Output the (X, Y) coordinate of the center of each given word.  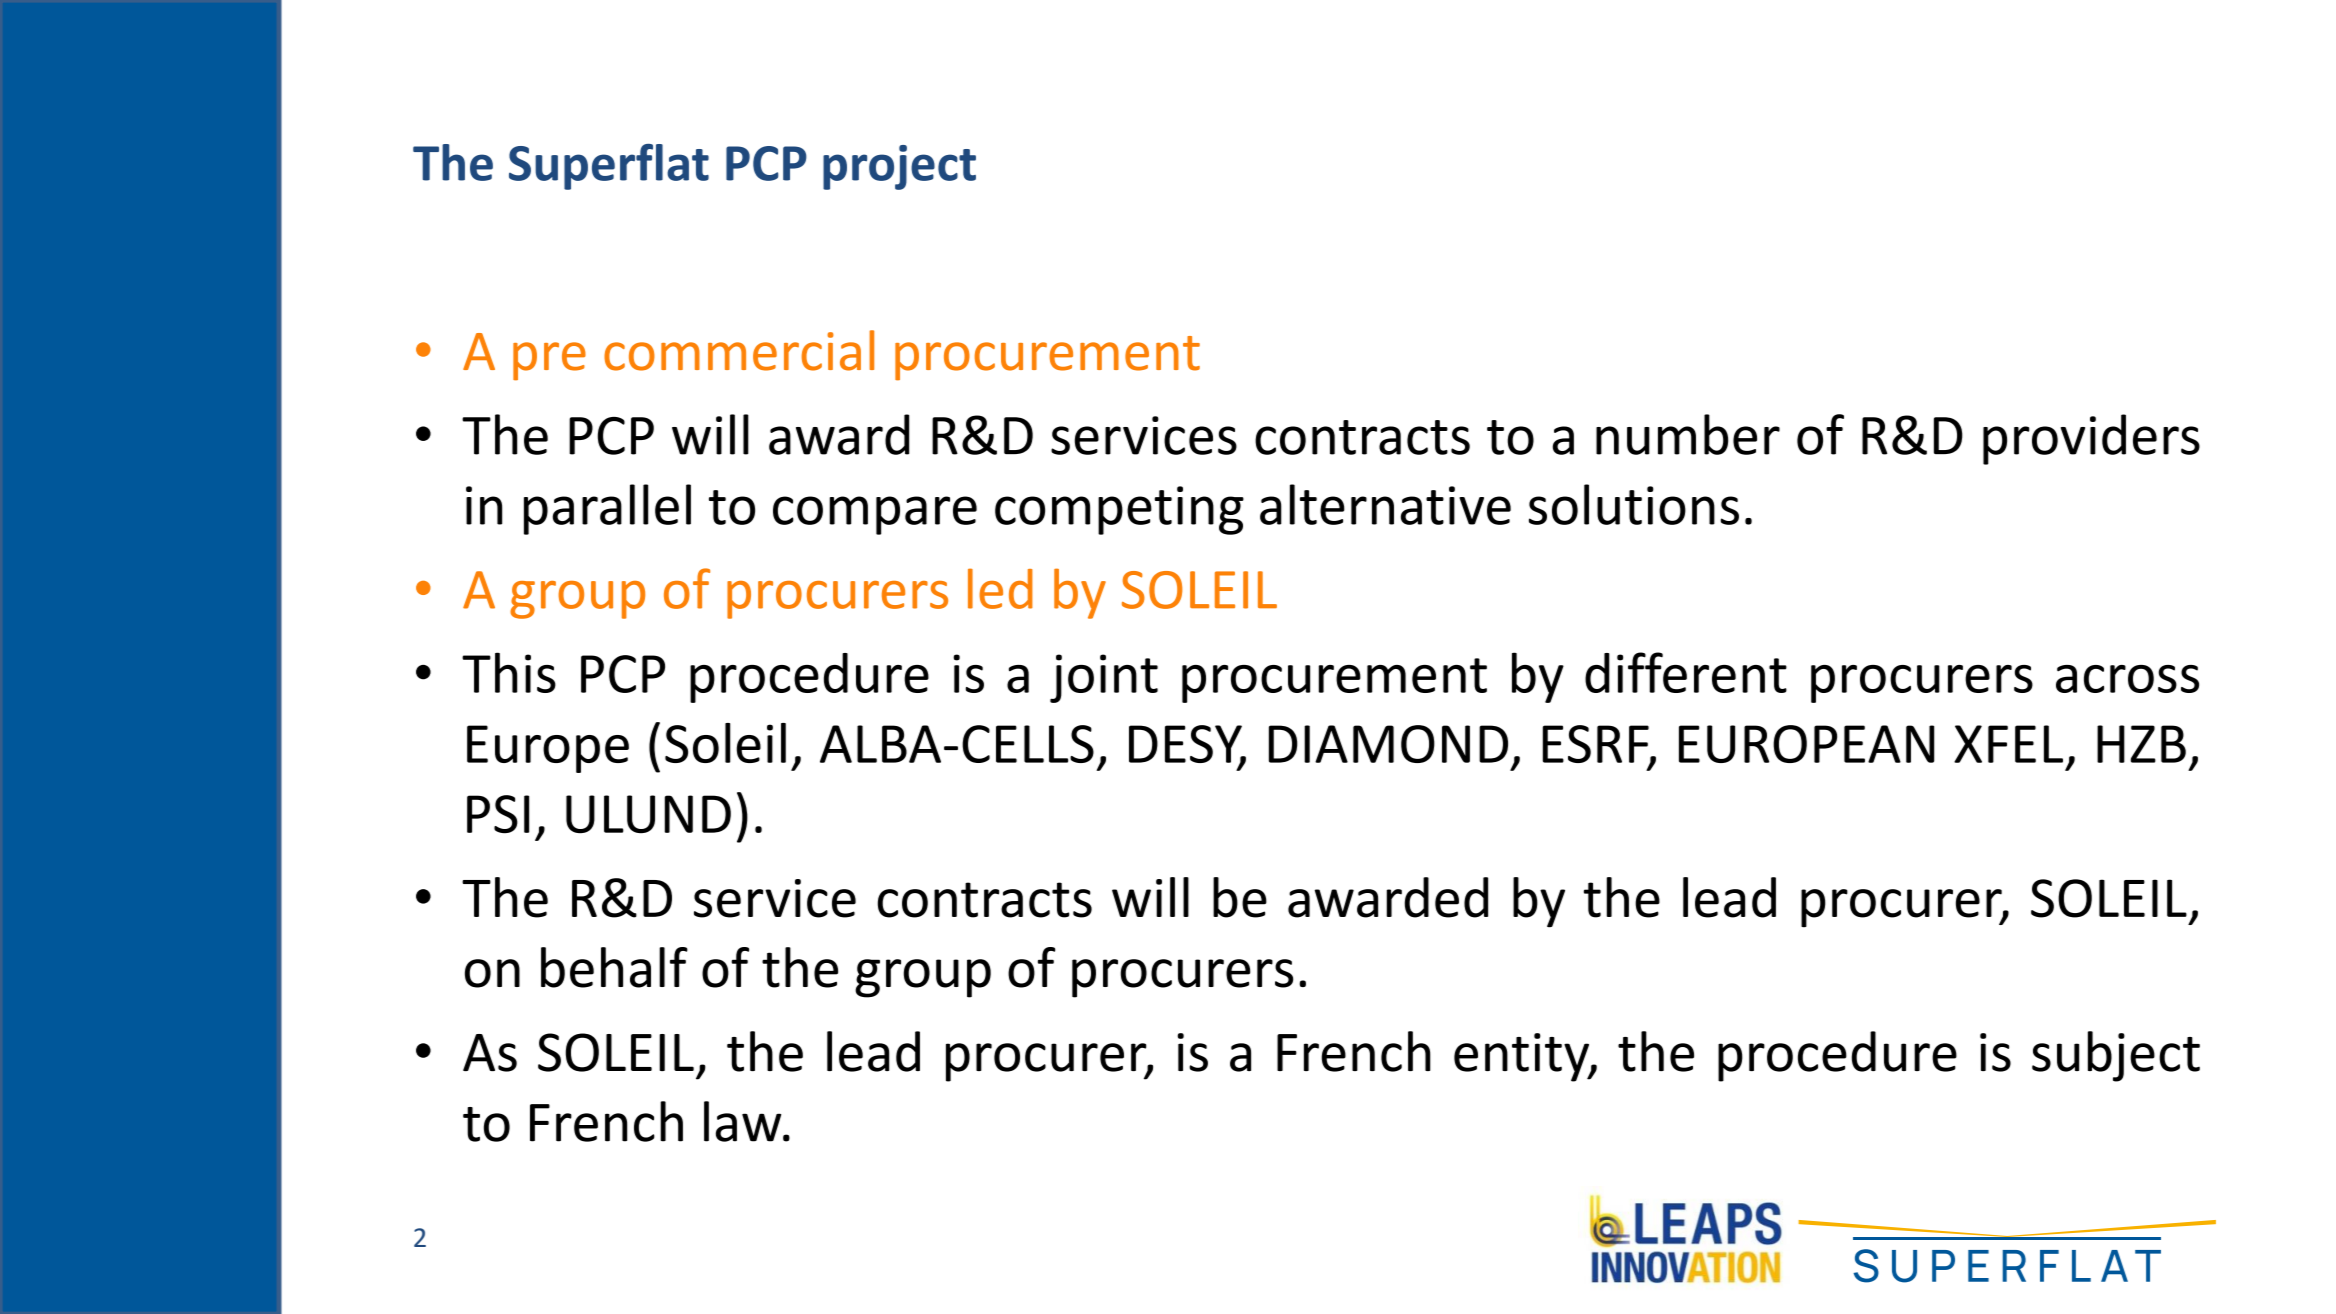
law (744, 1121)
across (2127, 679)
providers (2091, 439)
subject (2116, 1056)
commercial (739, 350)
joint (1104, 678)
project (899, 167)
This (509, 672)
